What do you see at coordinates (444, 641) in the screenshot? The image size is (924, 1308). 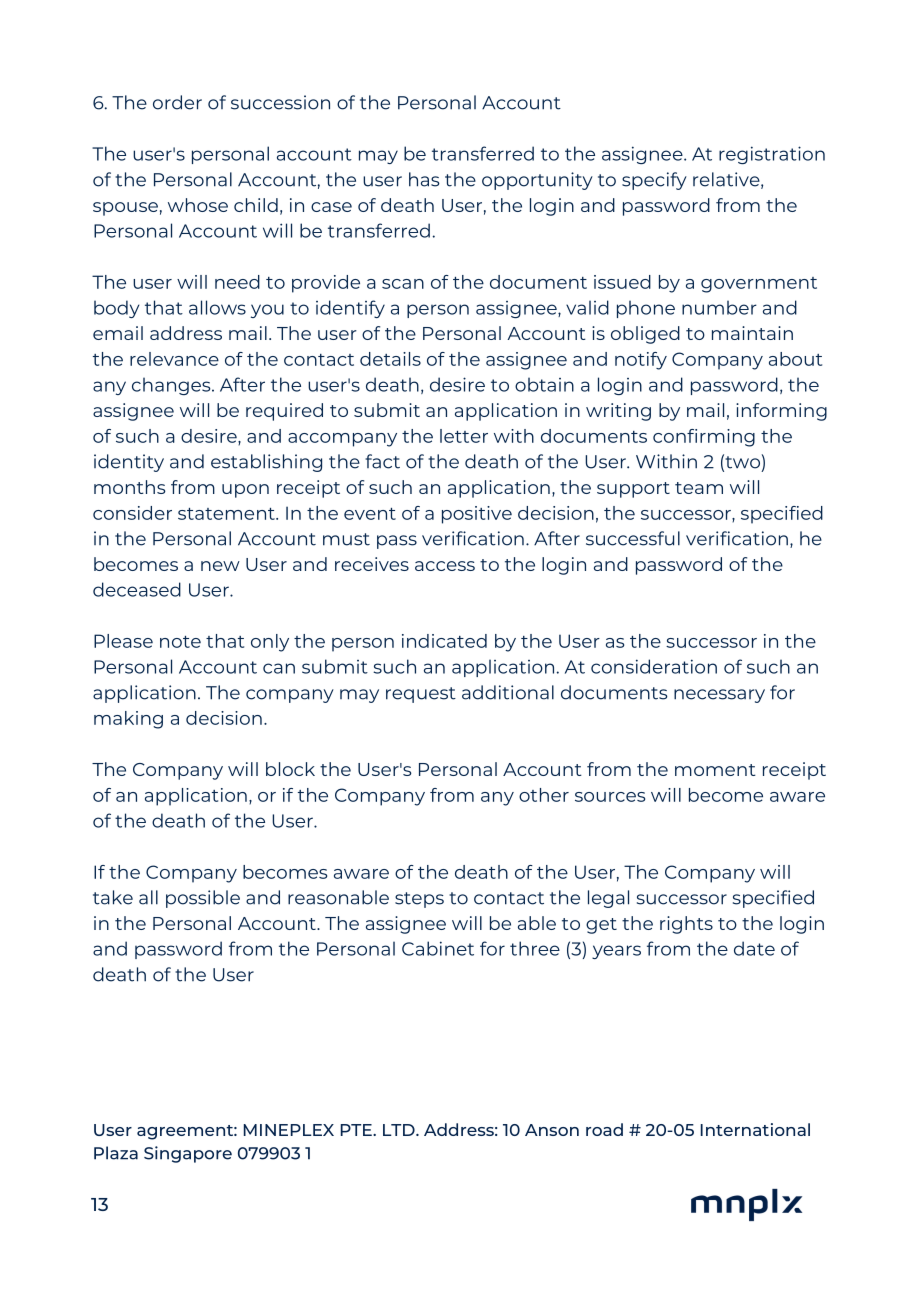 I see `indicated` at bounding box center [444, 641].
